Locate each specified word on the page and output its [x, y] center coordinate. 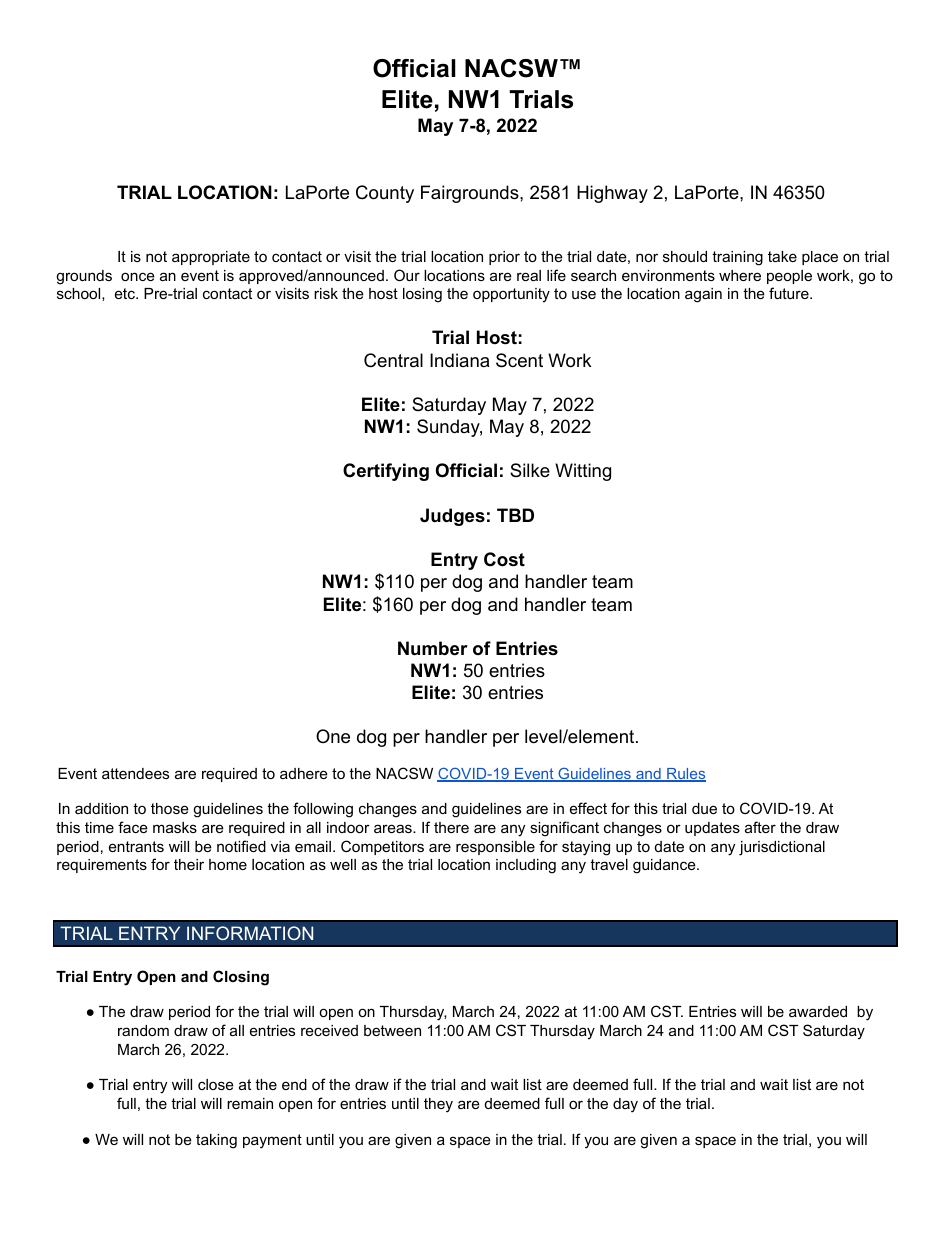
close [216, 1084]
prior [504, 258]
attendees [135, 773]
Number [433, 648]
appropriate [211, 258]
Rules [685, 775]
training [737, 258]
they [438, 1105]
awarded [818, 1011]
